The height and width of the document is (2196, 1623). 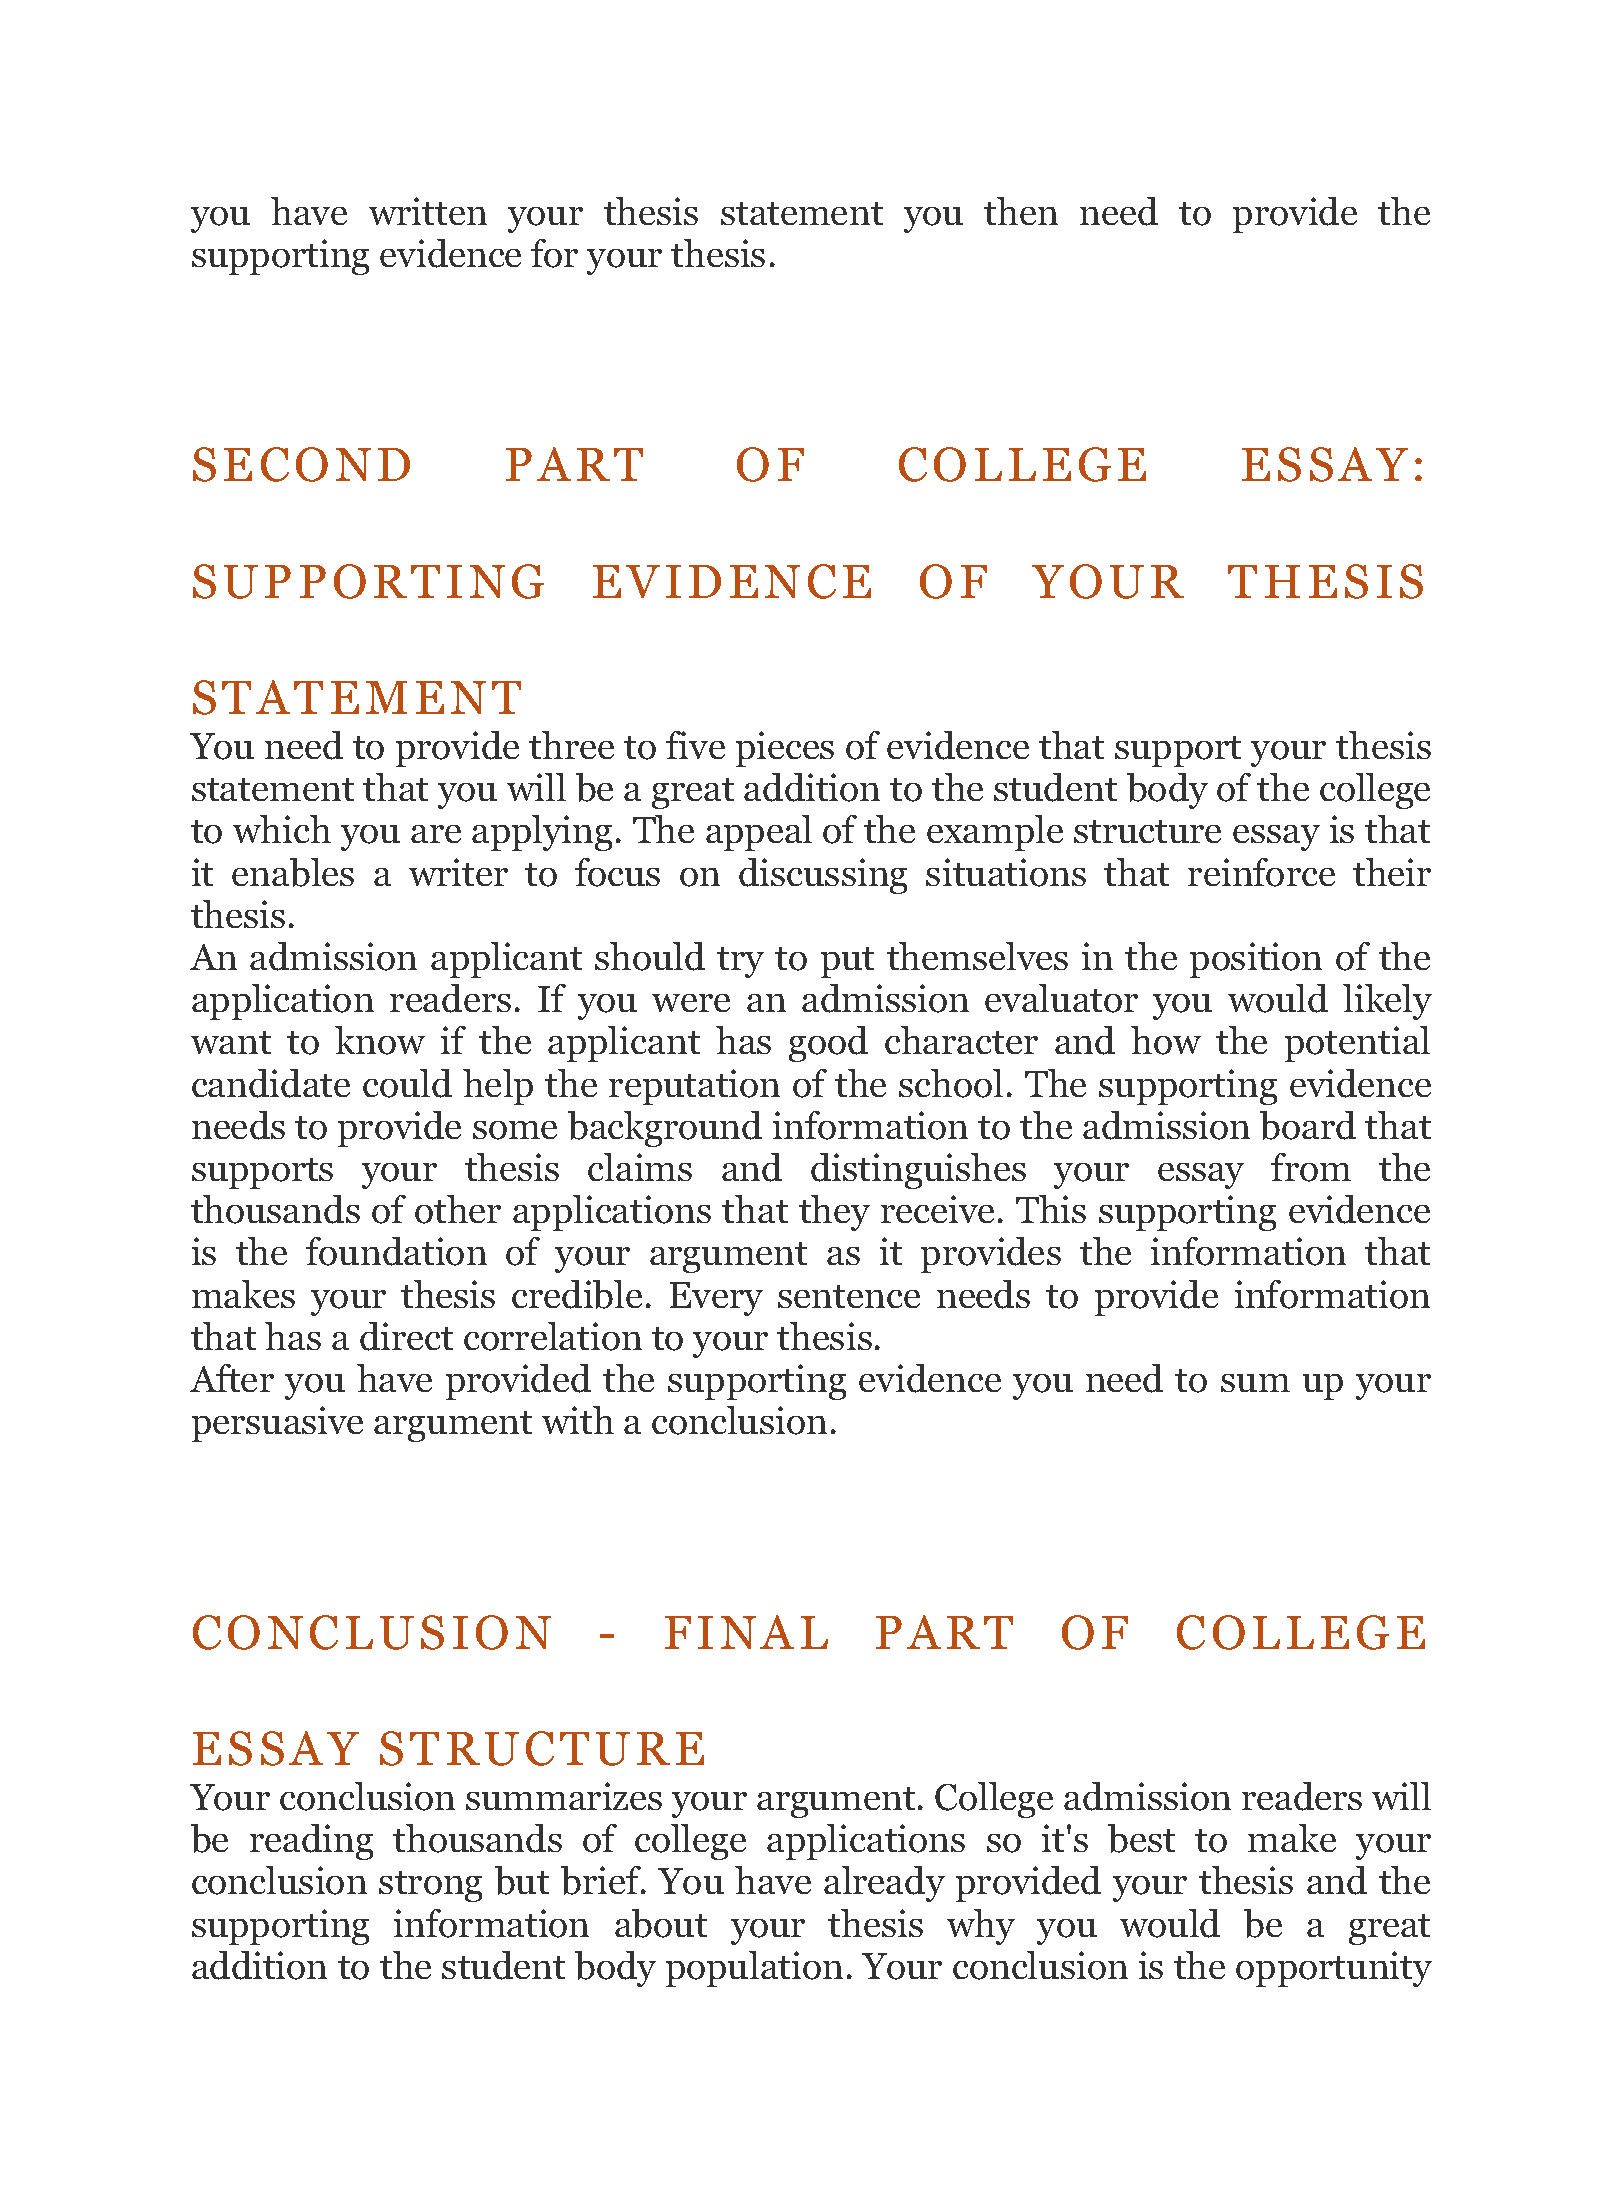 What do you see at coordinates (759, 833) in the document?
I see `appeal` at bounding box center [759, 833].
